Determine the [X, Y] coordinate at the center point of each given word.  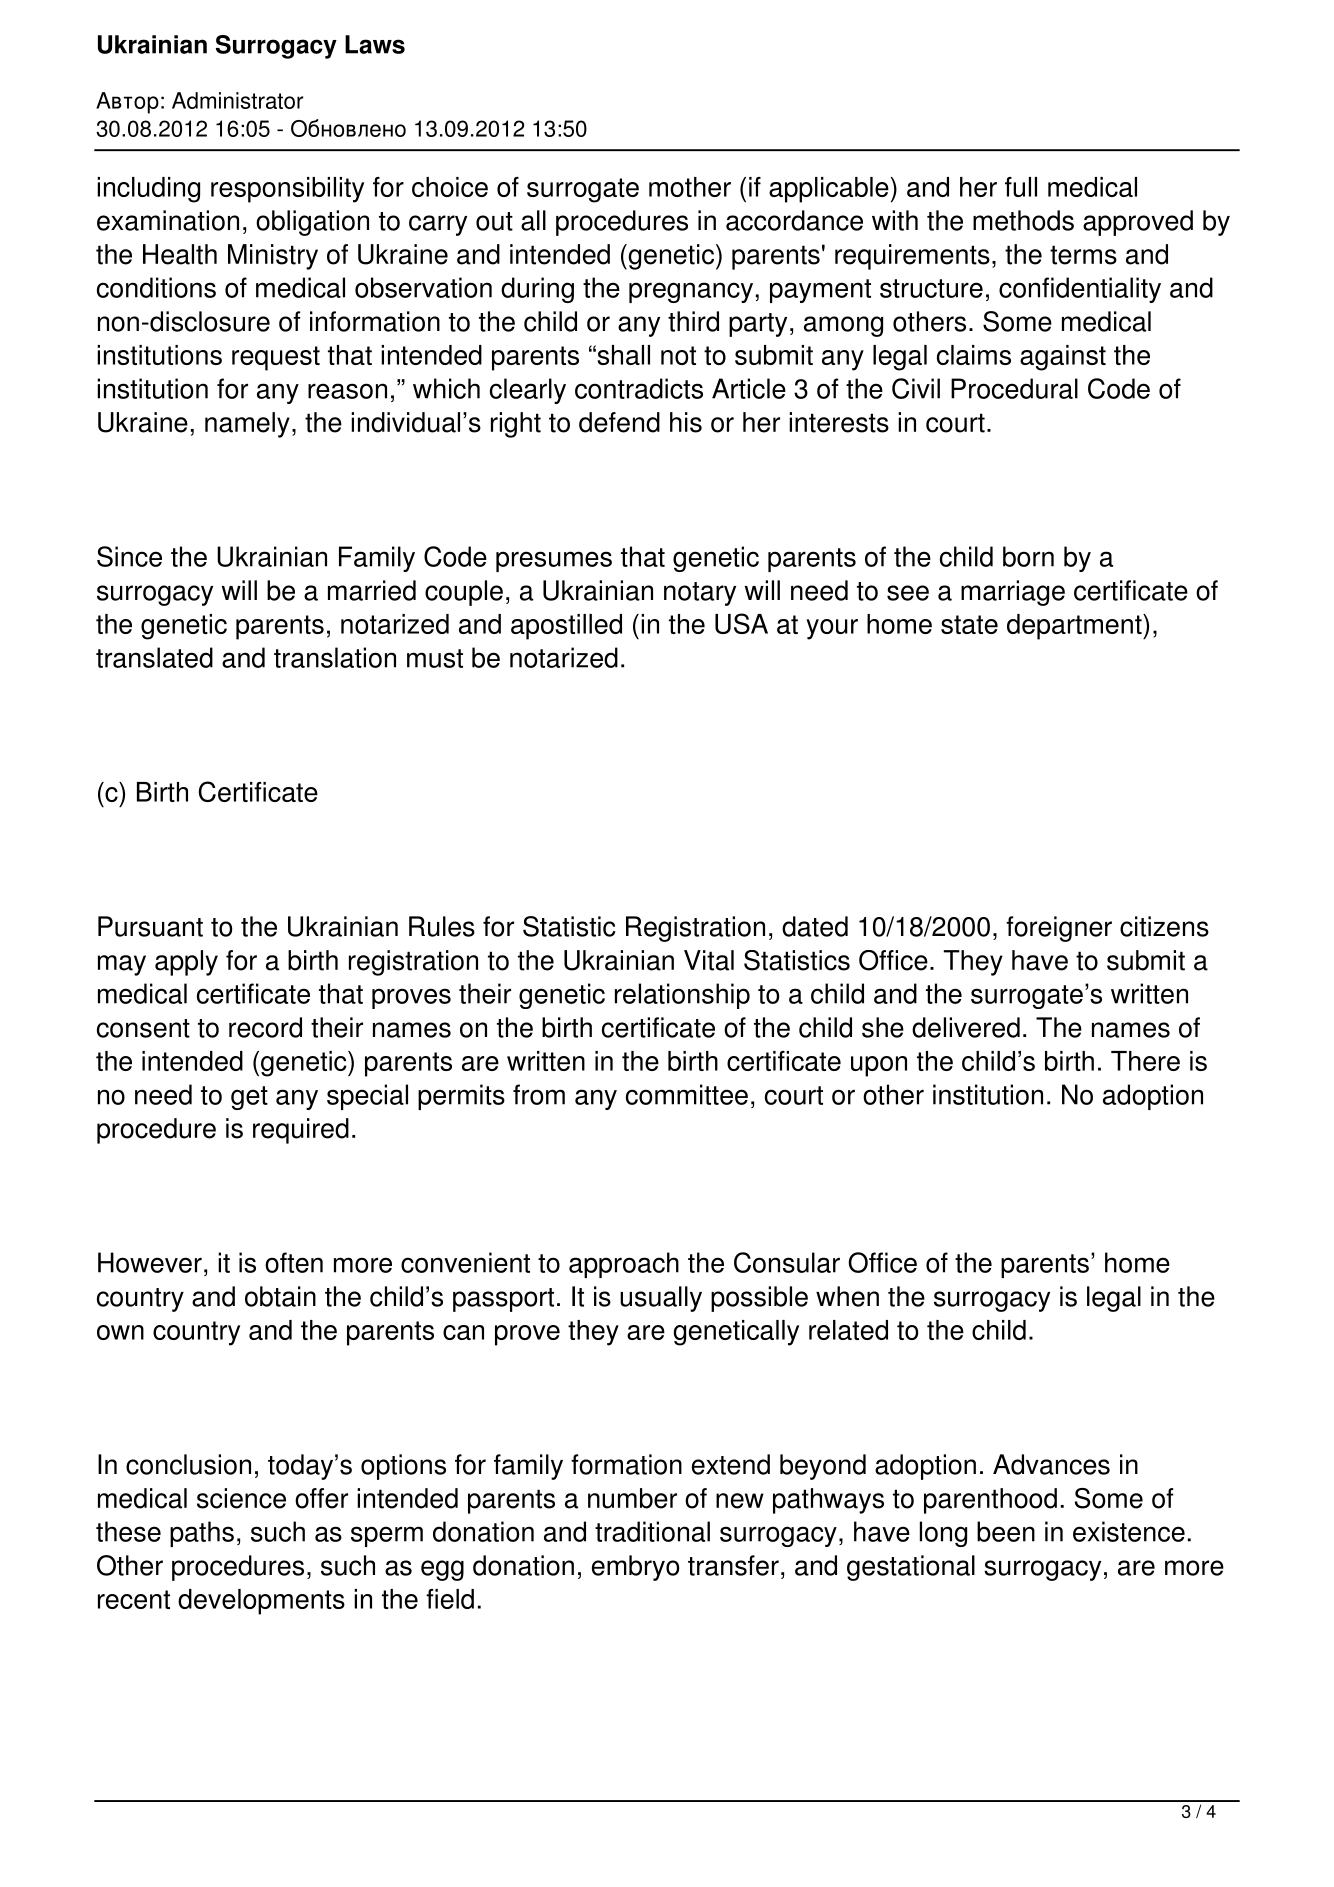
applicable [829, 190]
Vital [709, 960]
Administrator [237, 100]
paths [202, 1534]
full [1021, 187]
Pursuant [150, 926]
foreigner [1059, 929]
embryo [635, 1568]
